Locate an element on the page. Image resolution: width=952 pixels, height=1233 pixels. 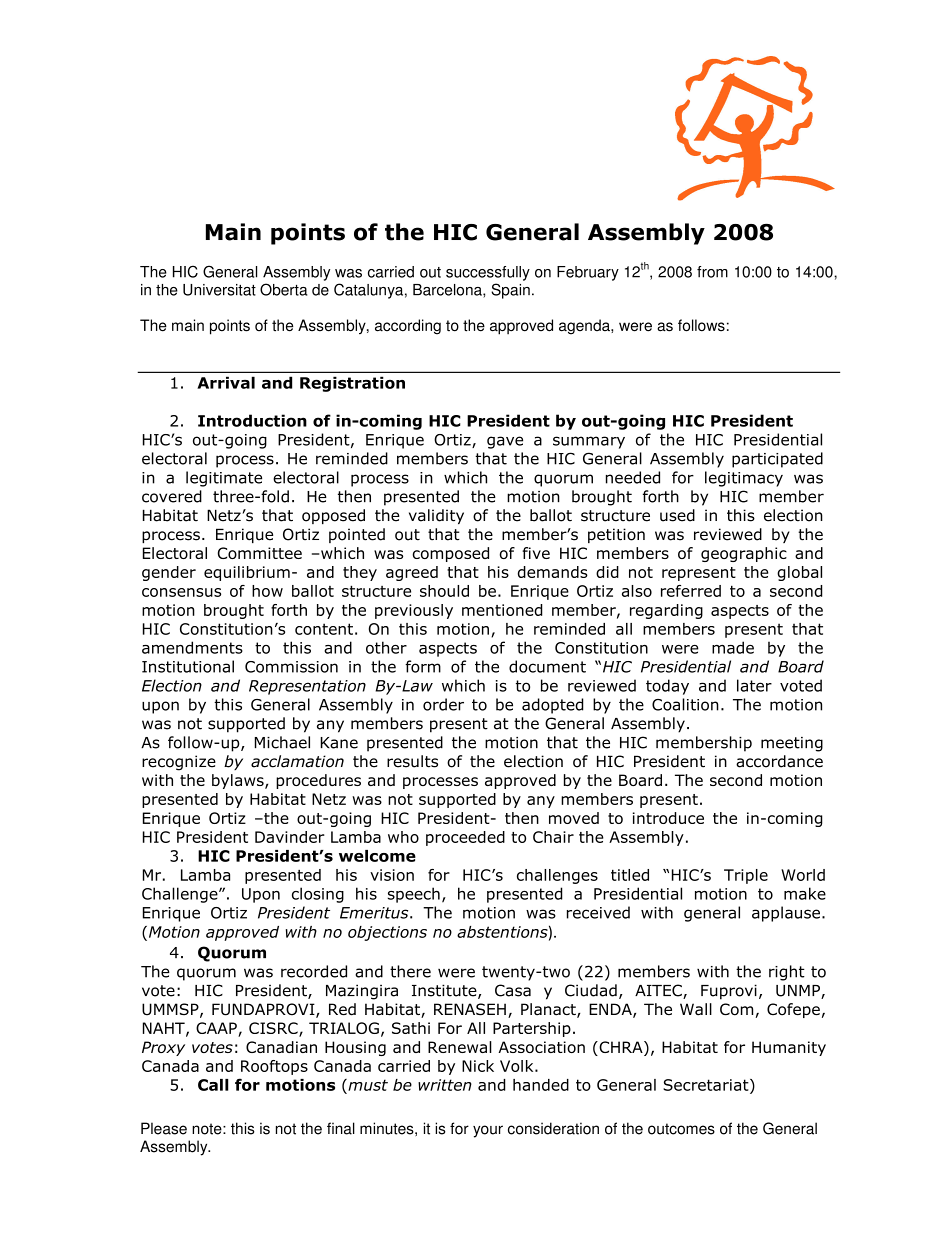
Universitat is located at coordinates (219, 290).
